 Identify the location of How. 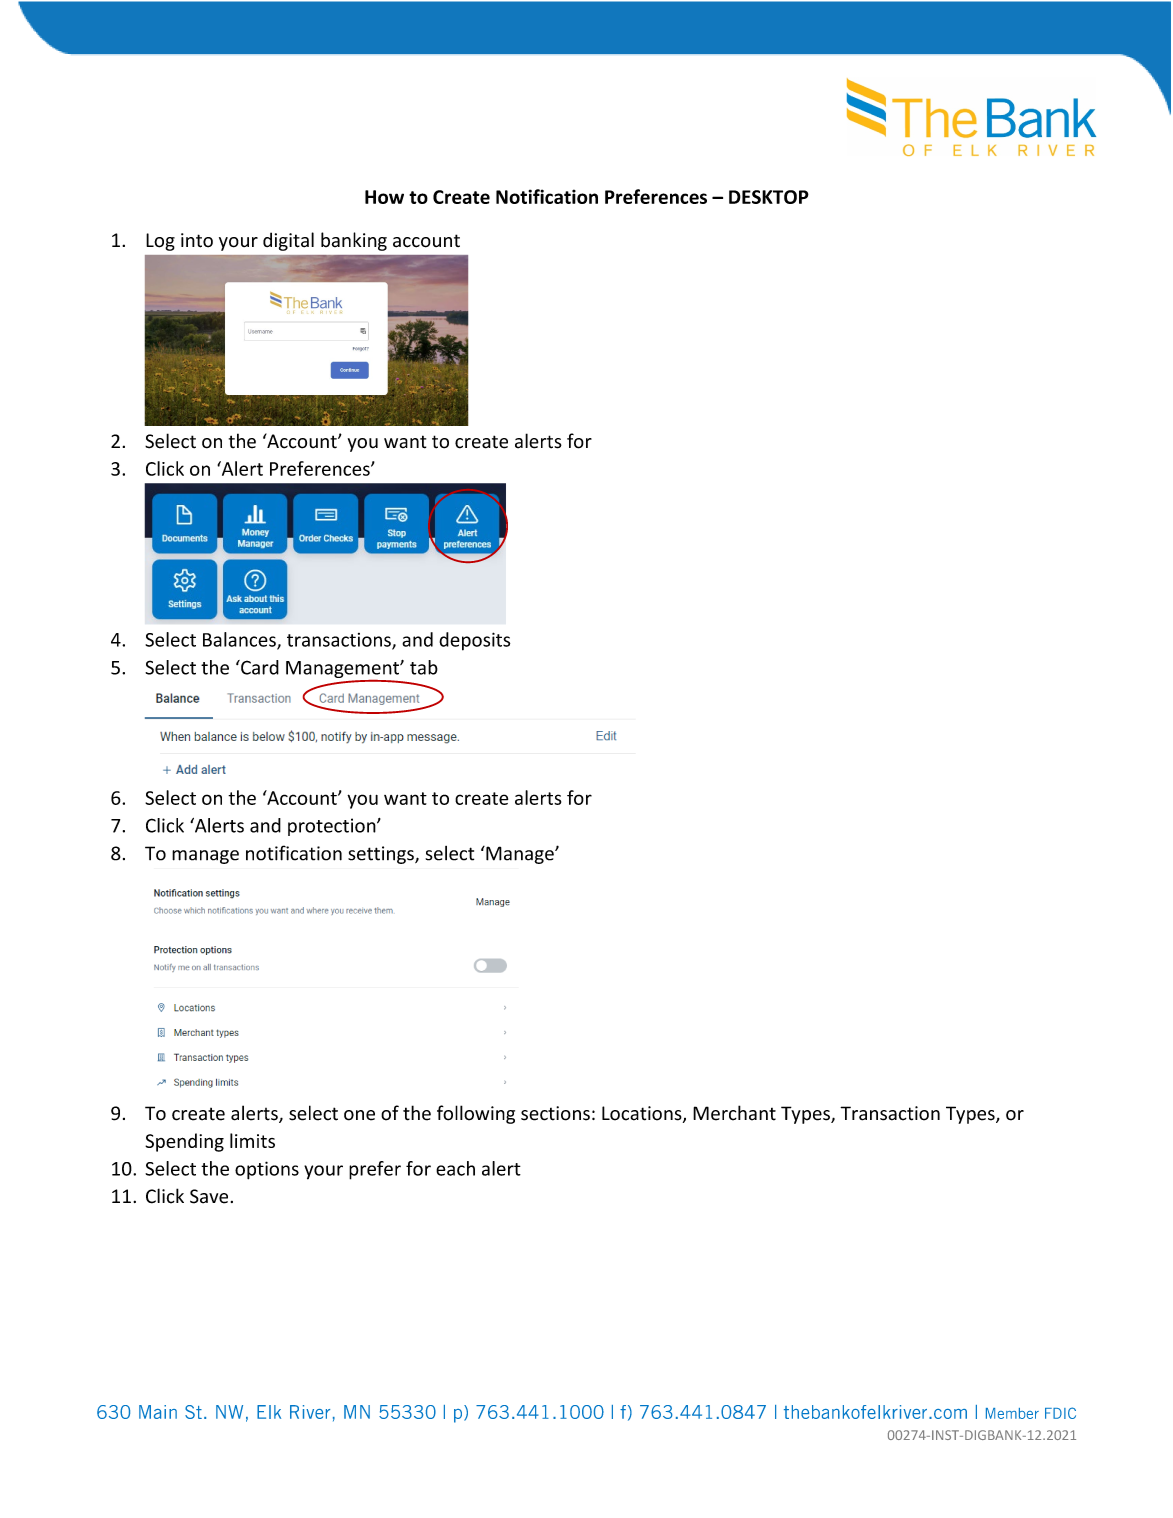
(384, 197).
